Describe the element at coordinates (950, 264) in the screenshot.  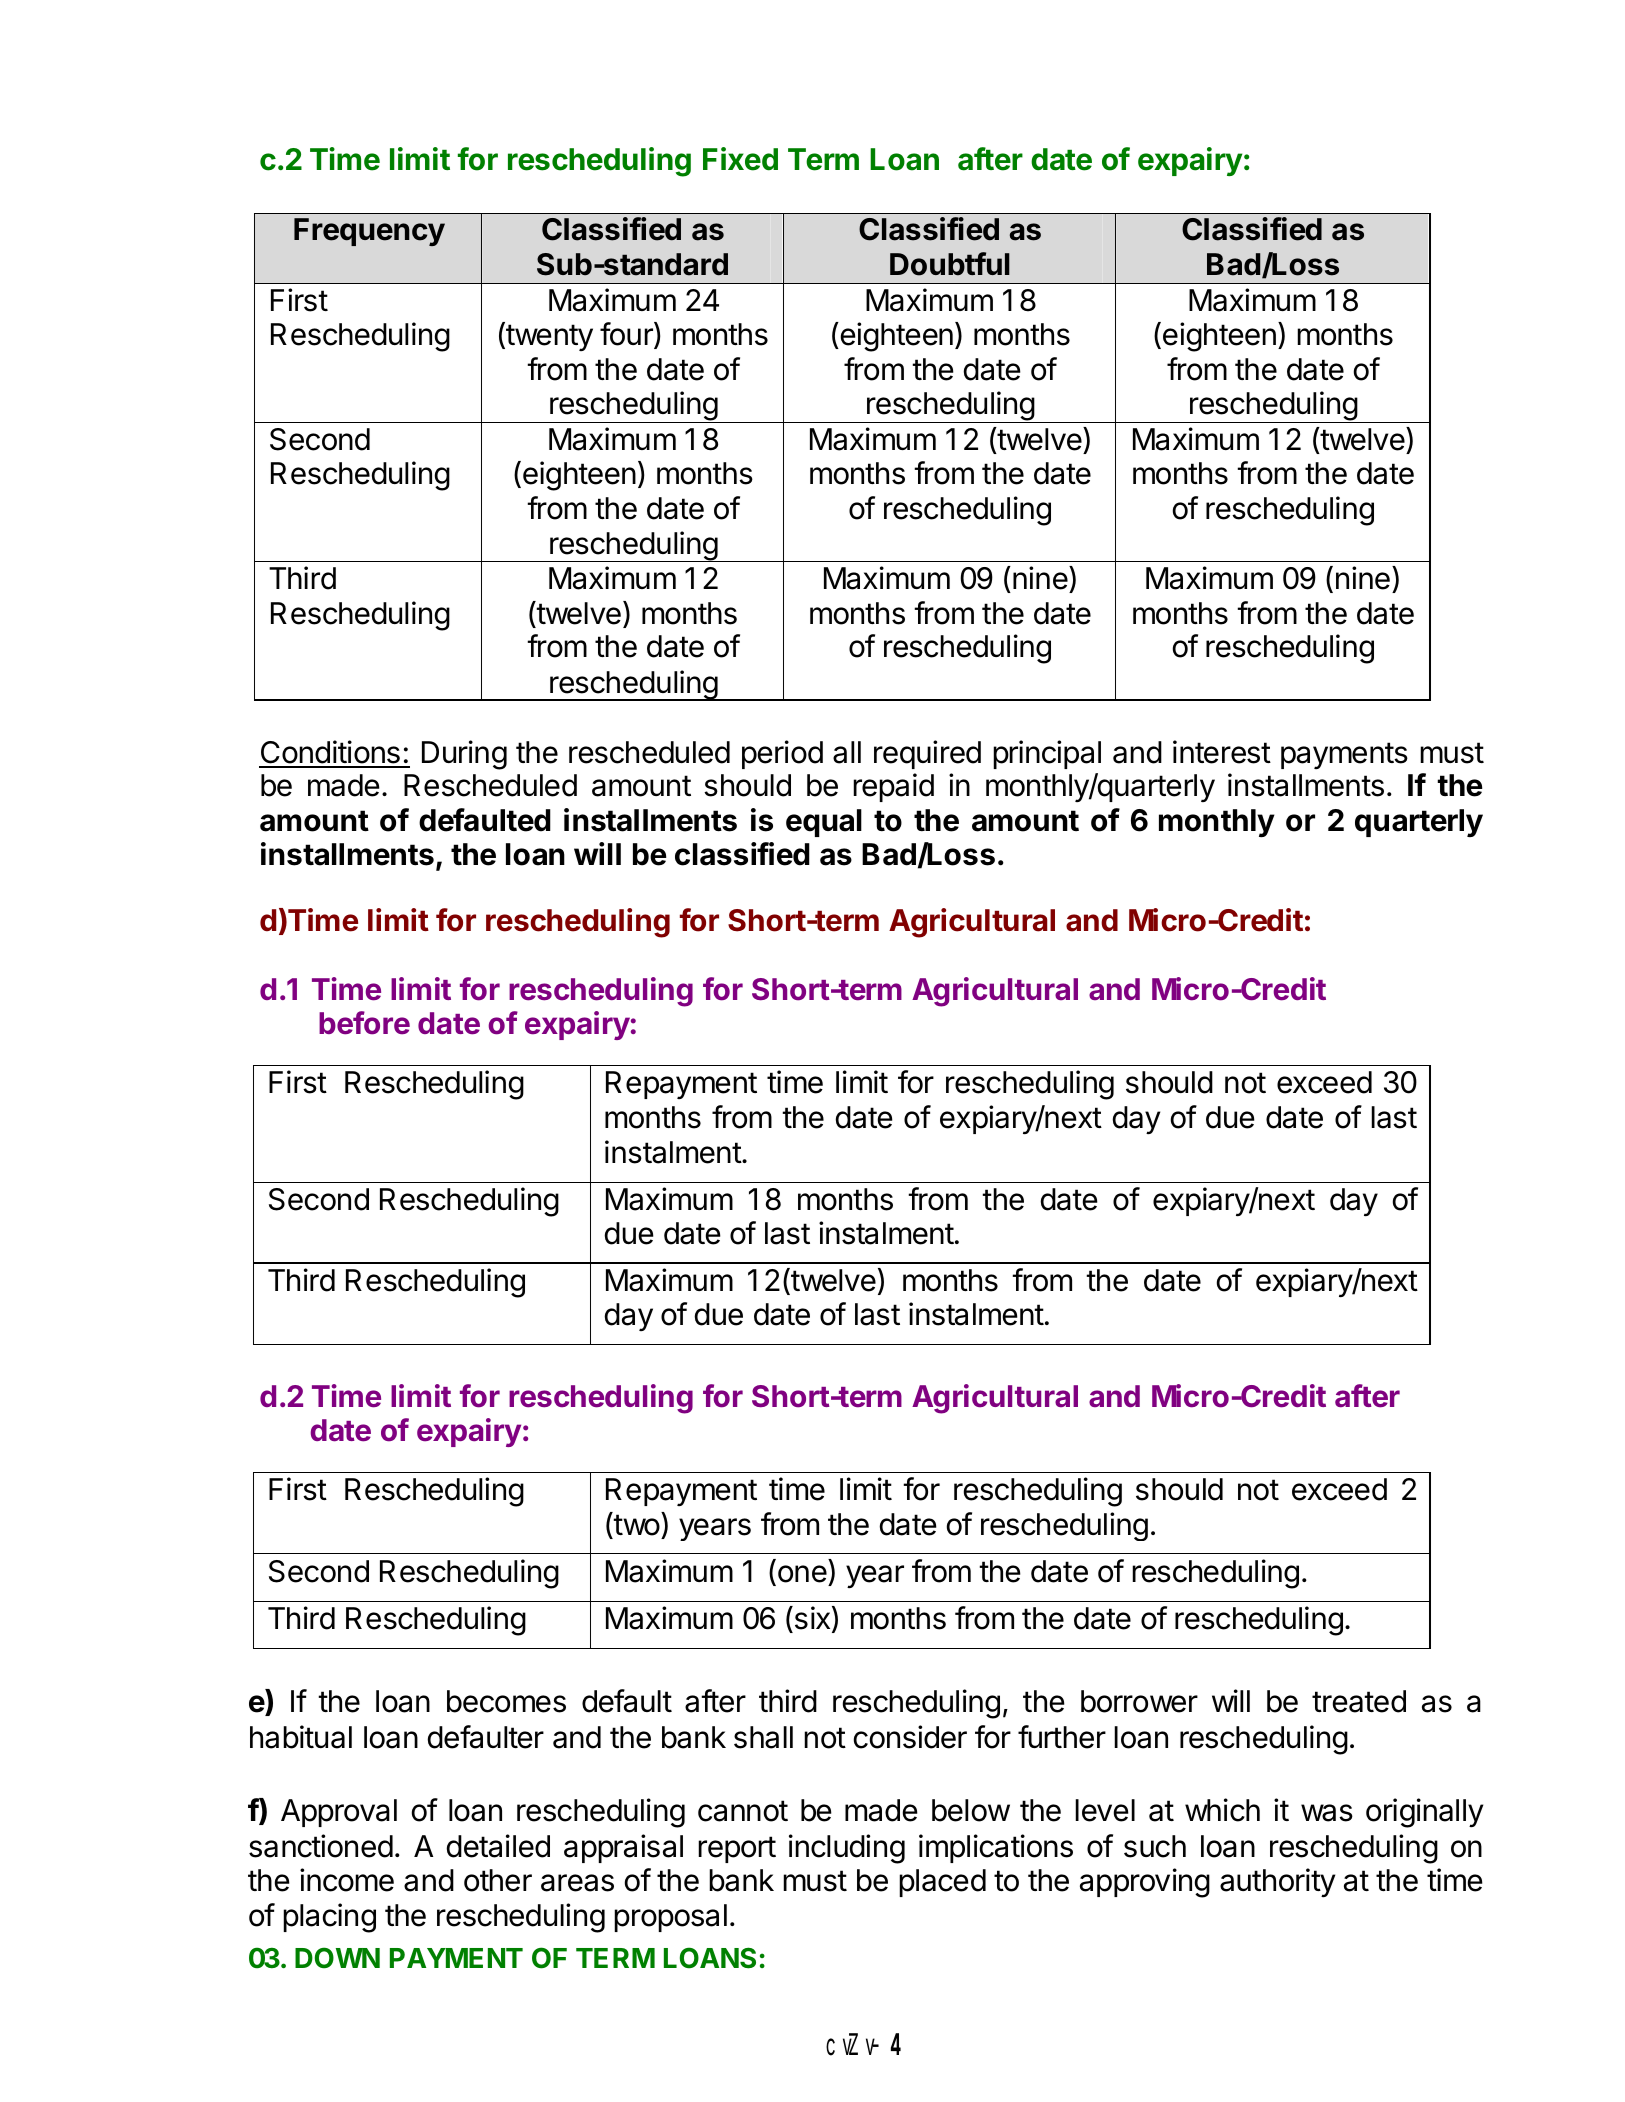
I see `Doubtful` at that location.
